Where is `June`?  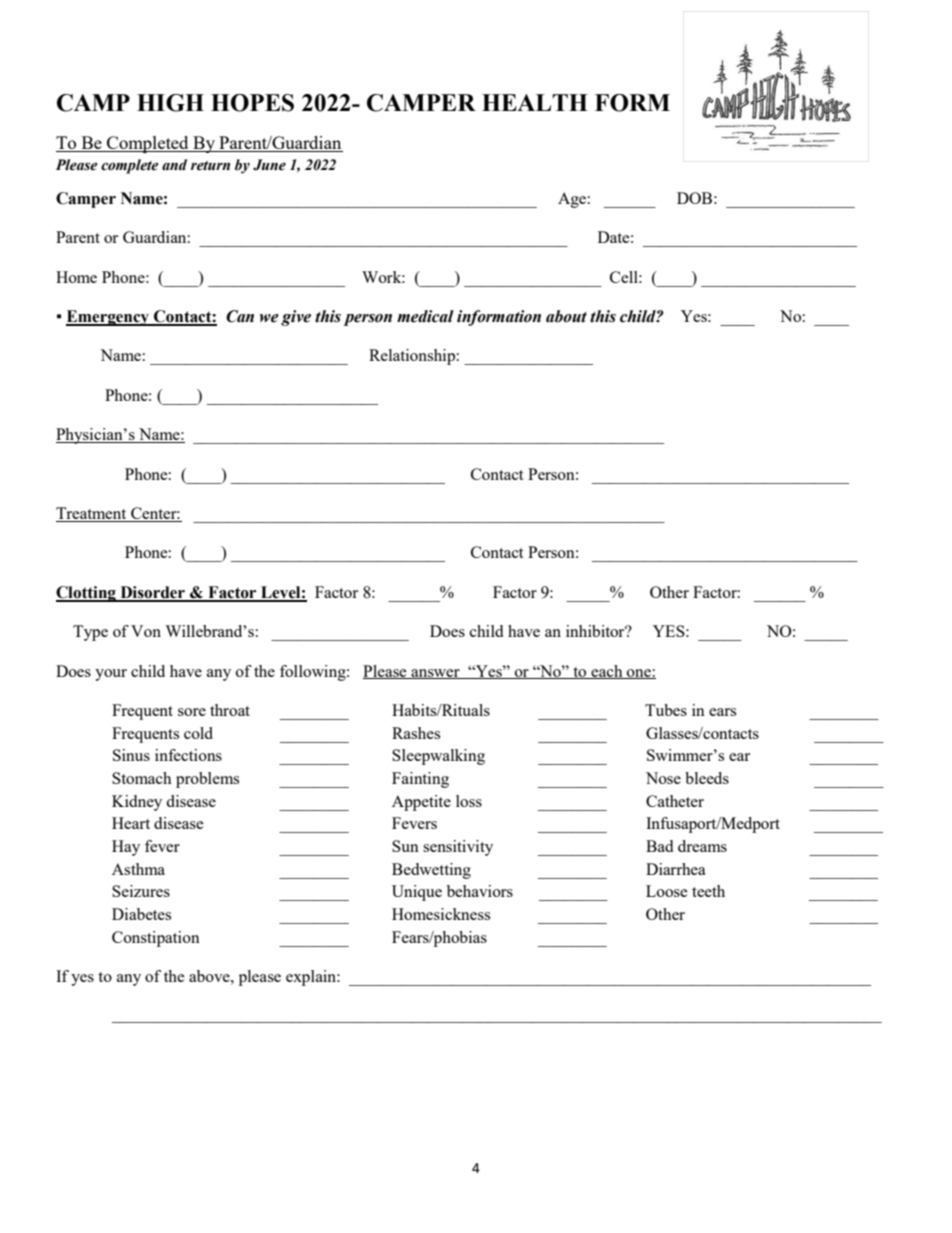 June is located at coordinates (269, 165).
